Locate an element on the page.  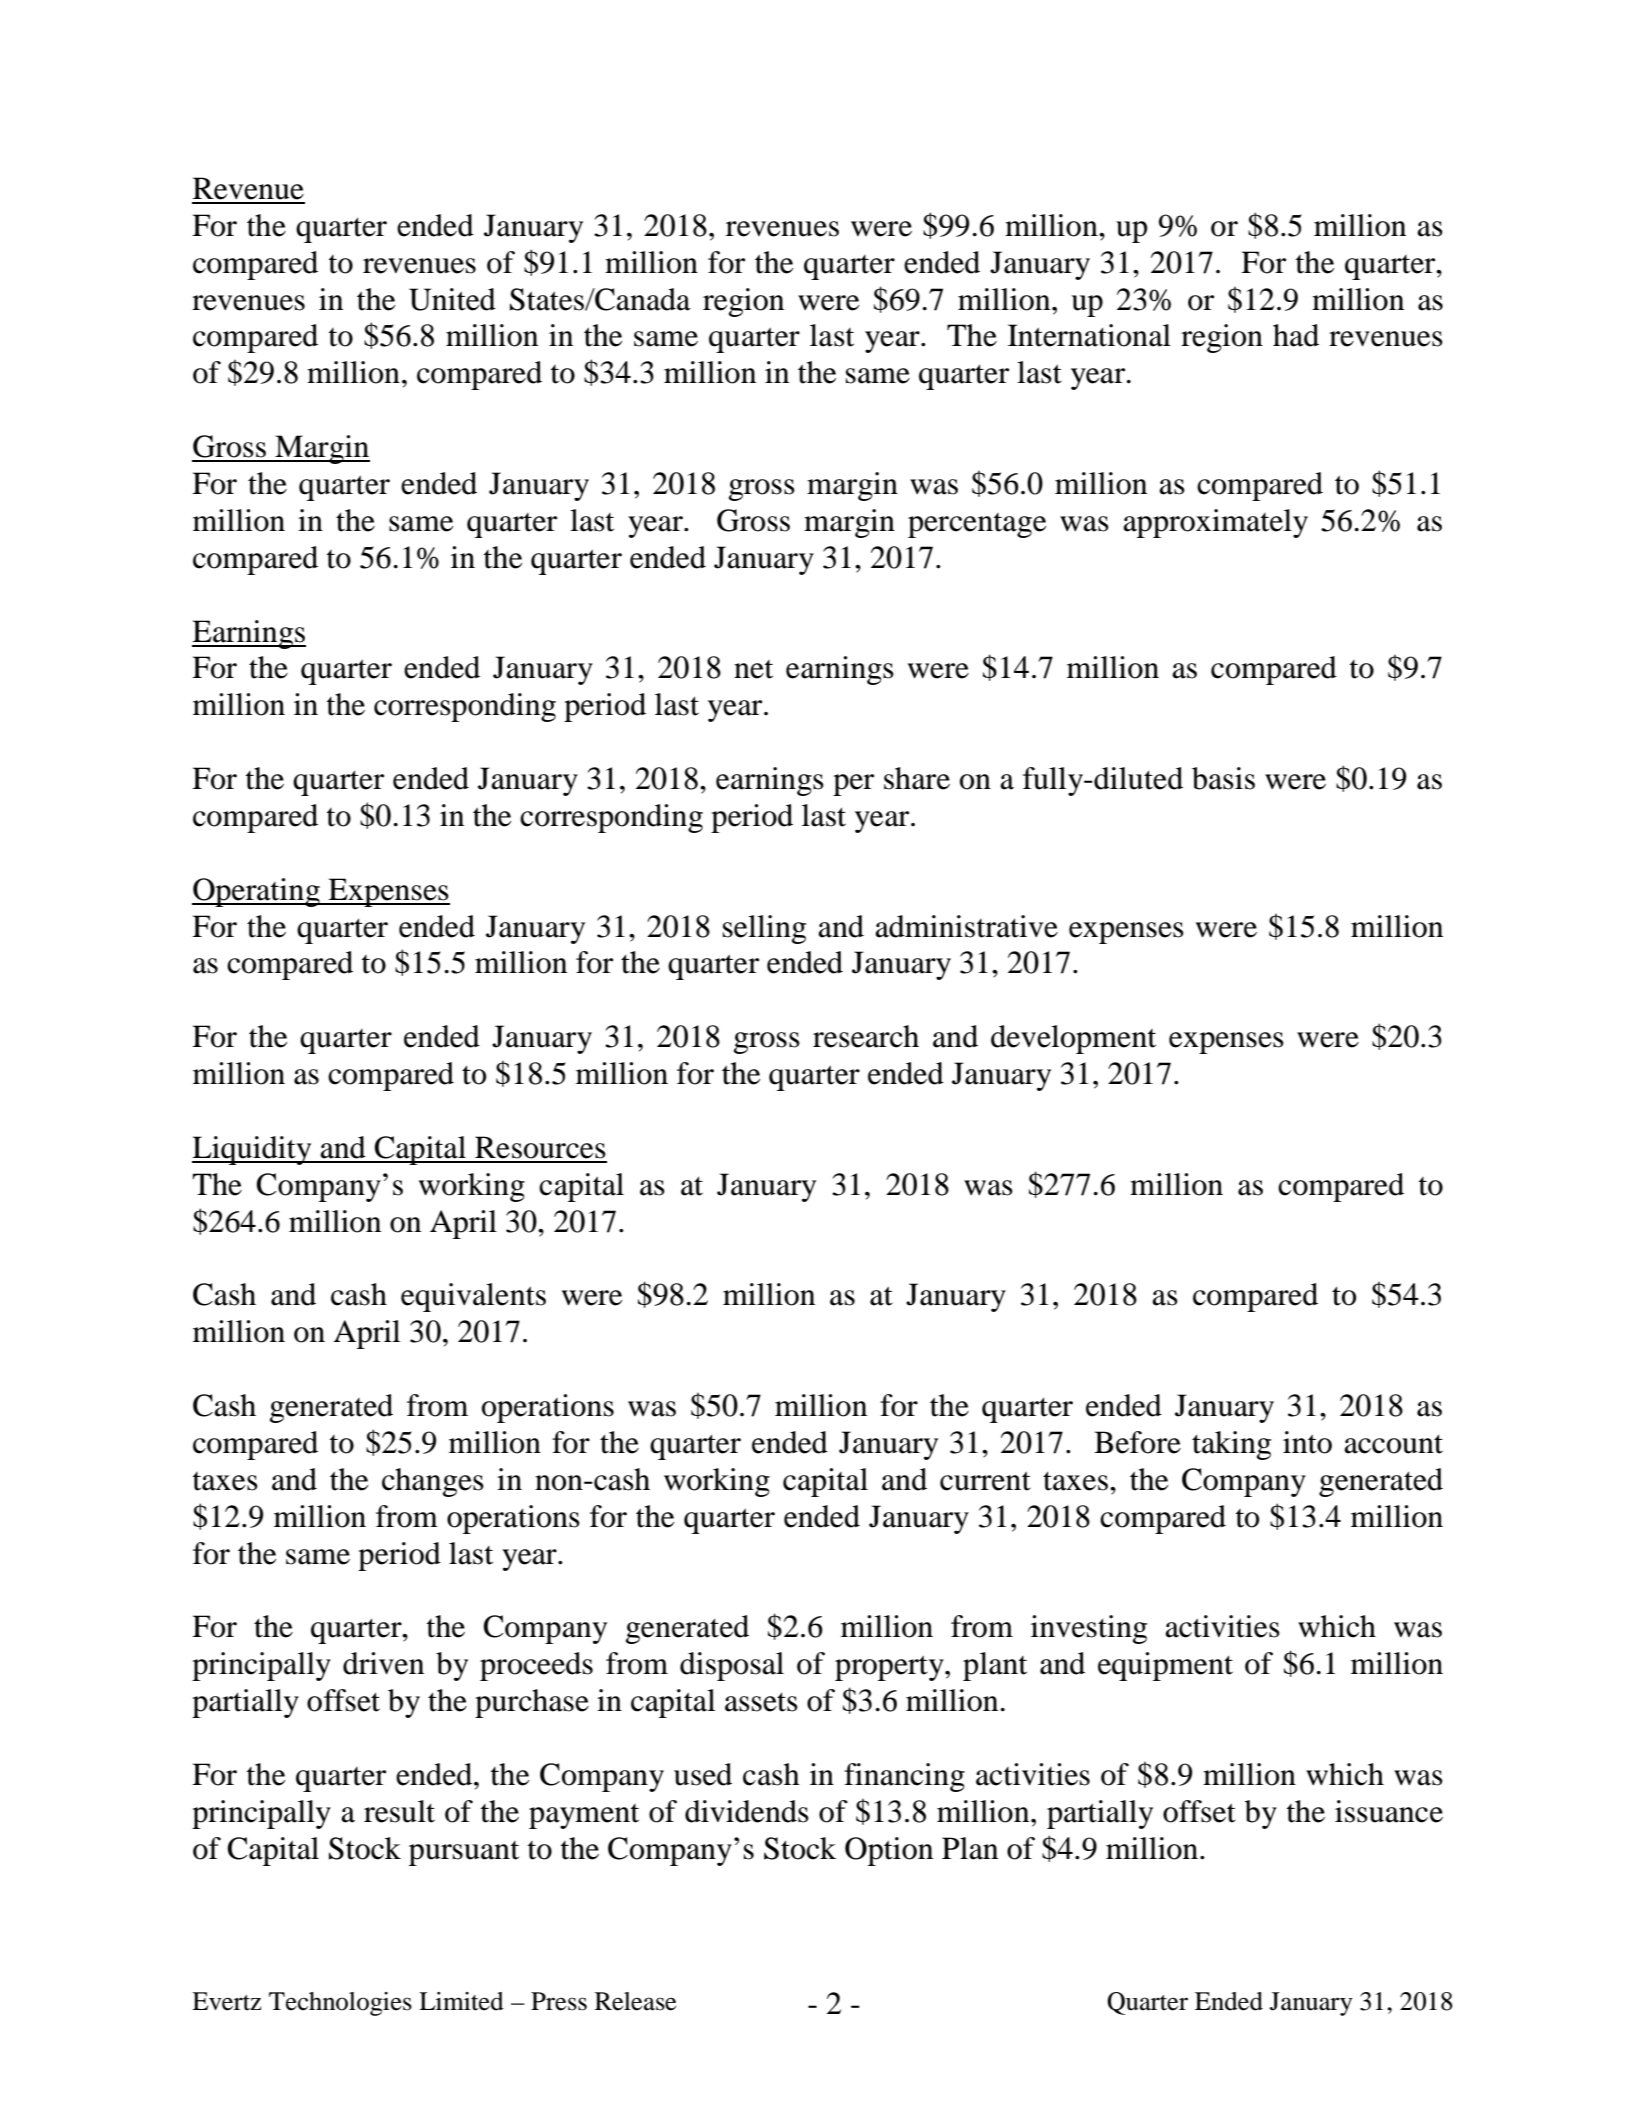
International is located at coordinates (1089, 335).
